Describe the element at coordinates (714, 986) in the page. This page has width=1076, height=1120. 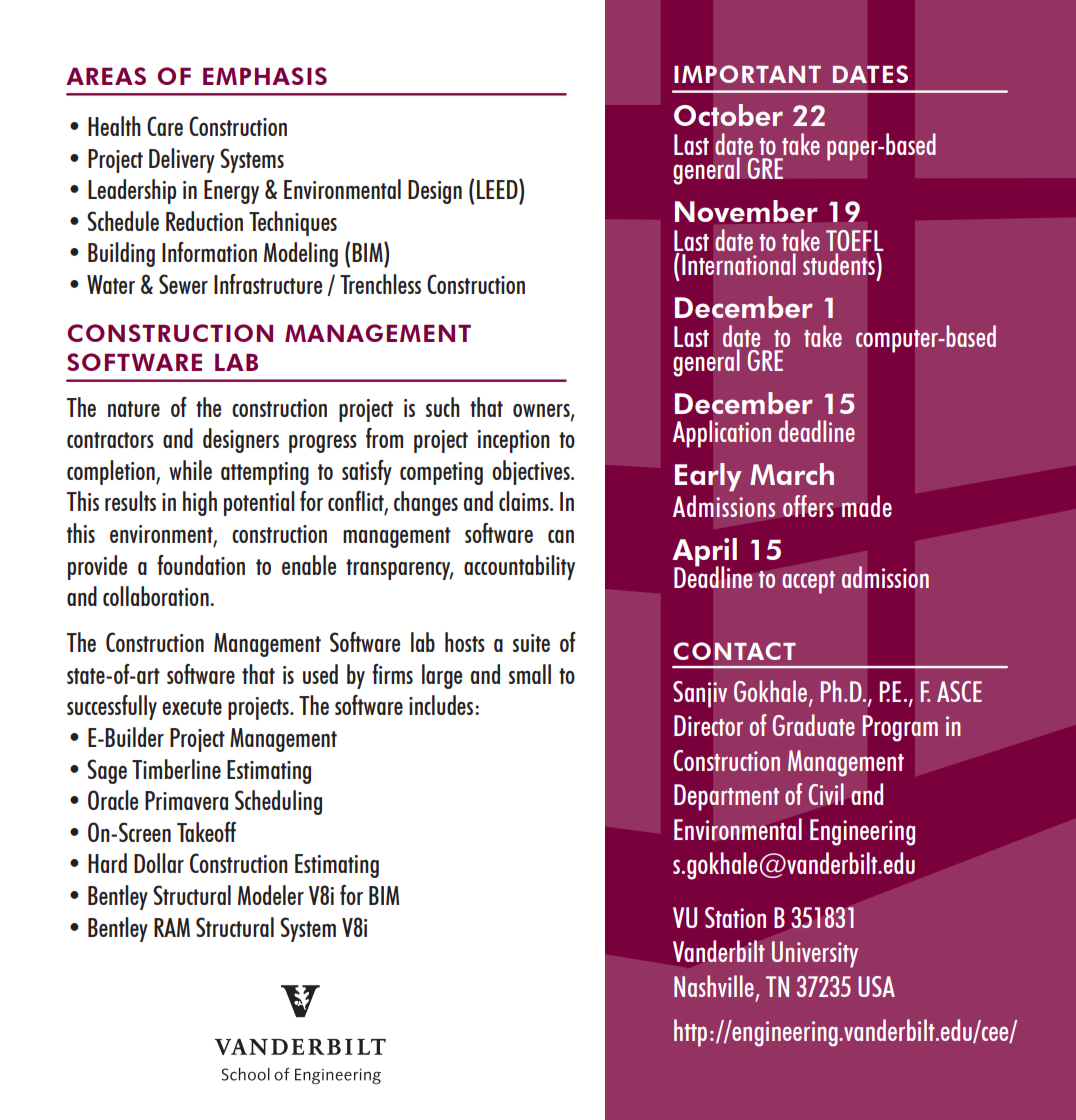
I see `Nashville` at that location.
